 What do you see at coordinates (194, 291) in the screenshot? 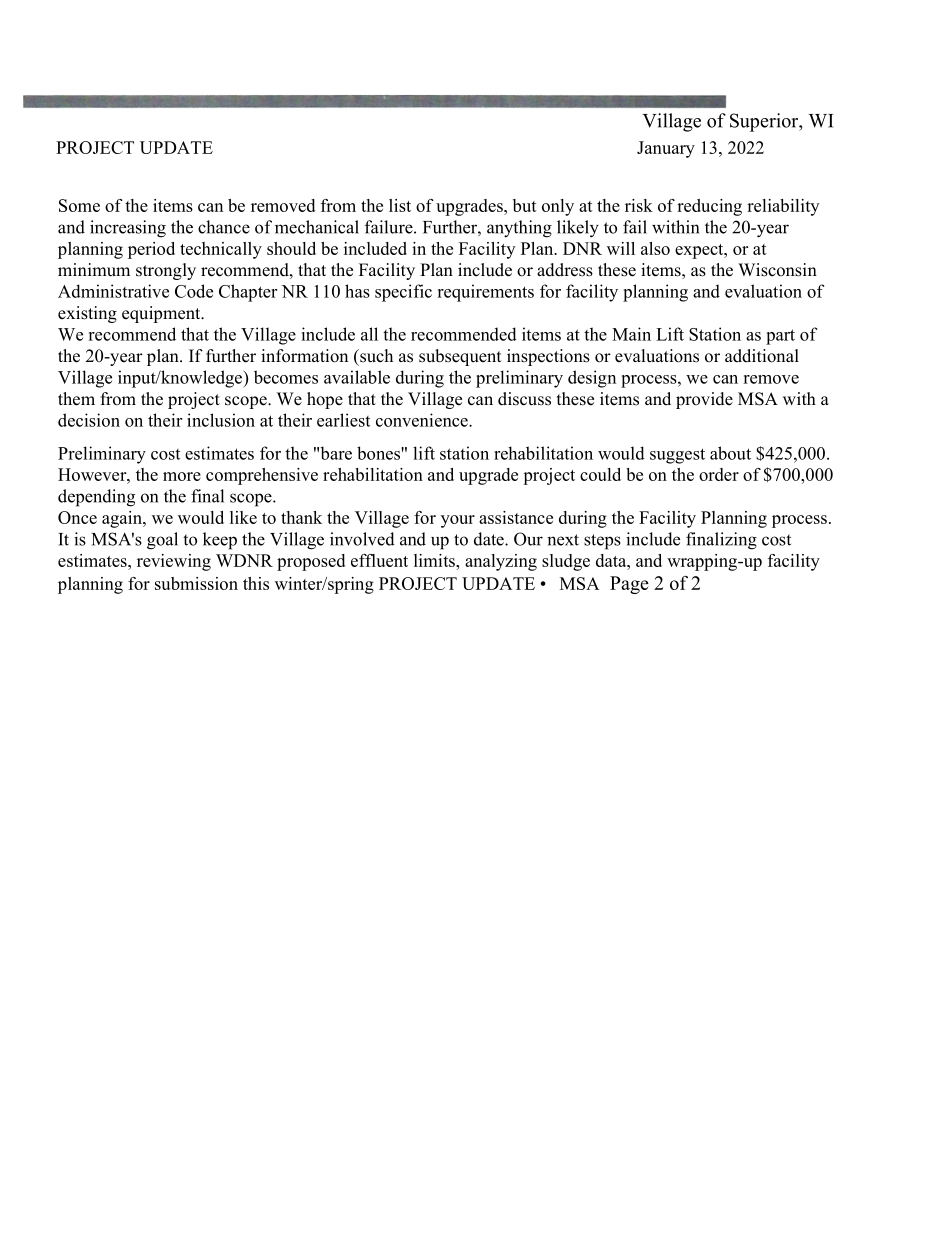
I see `Code` at bounding box center [194, 291].
